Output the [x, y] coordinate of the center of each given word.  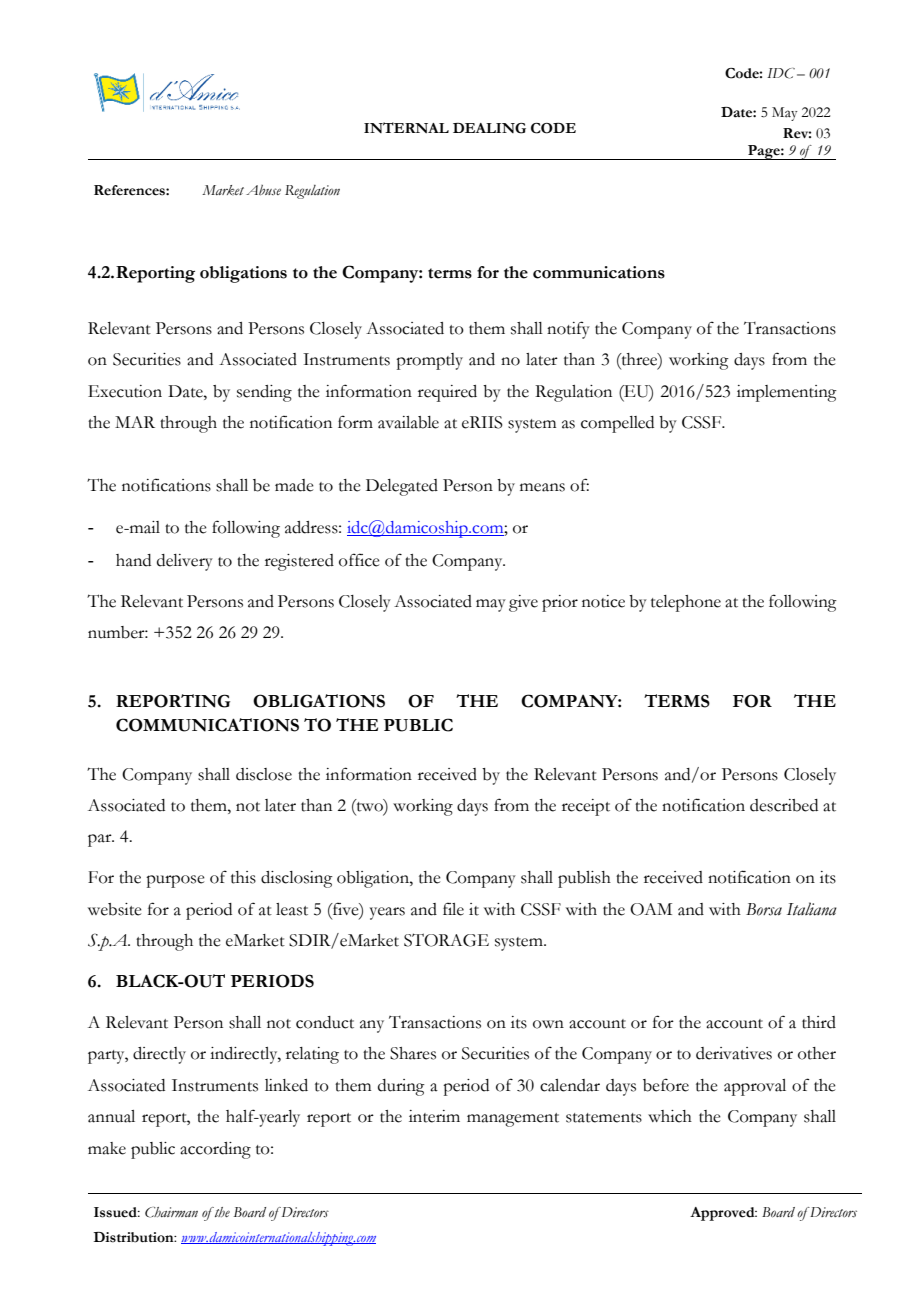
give [523, 603]
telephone [686, 603]
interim [434, 1116]
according [215, 1150]
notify [568, 330]
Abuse [263, 190]
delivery [185, 562]
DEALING [489, 128]
